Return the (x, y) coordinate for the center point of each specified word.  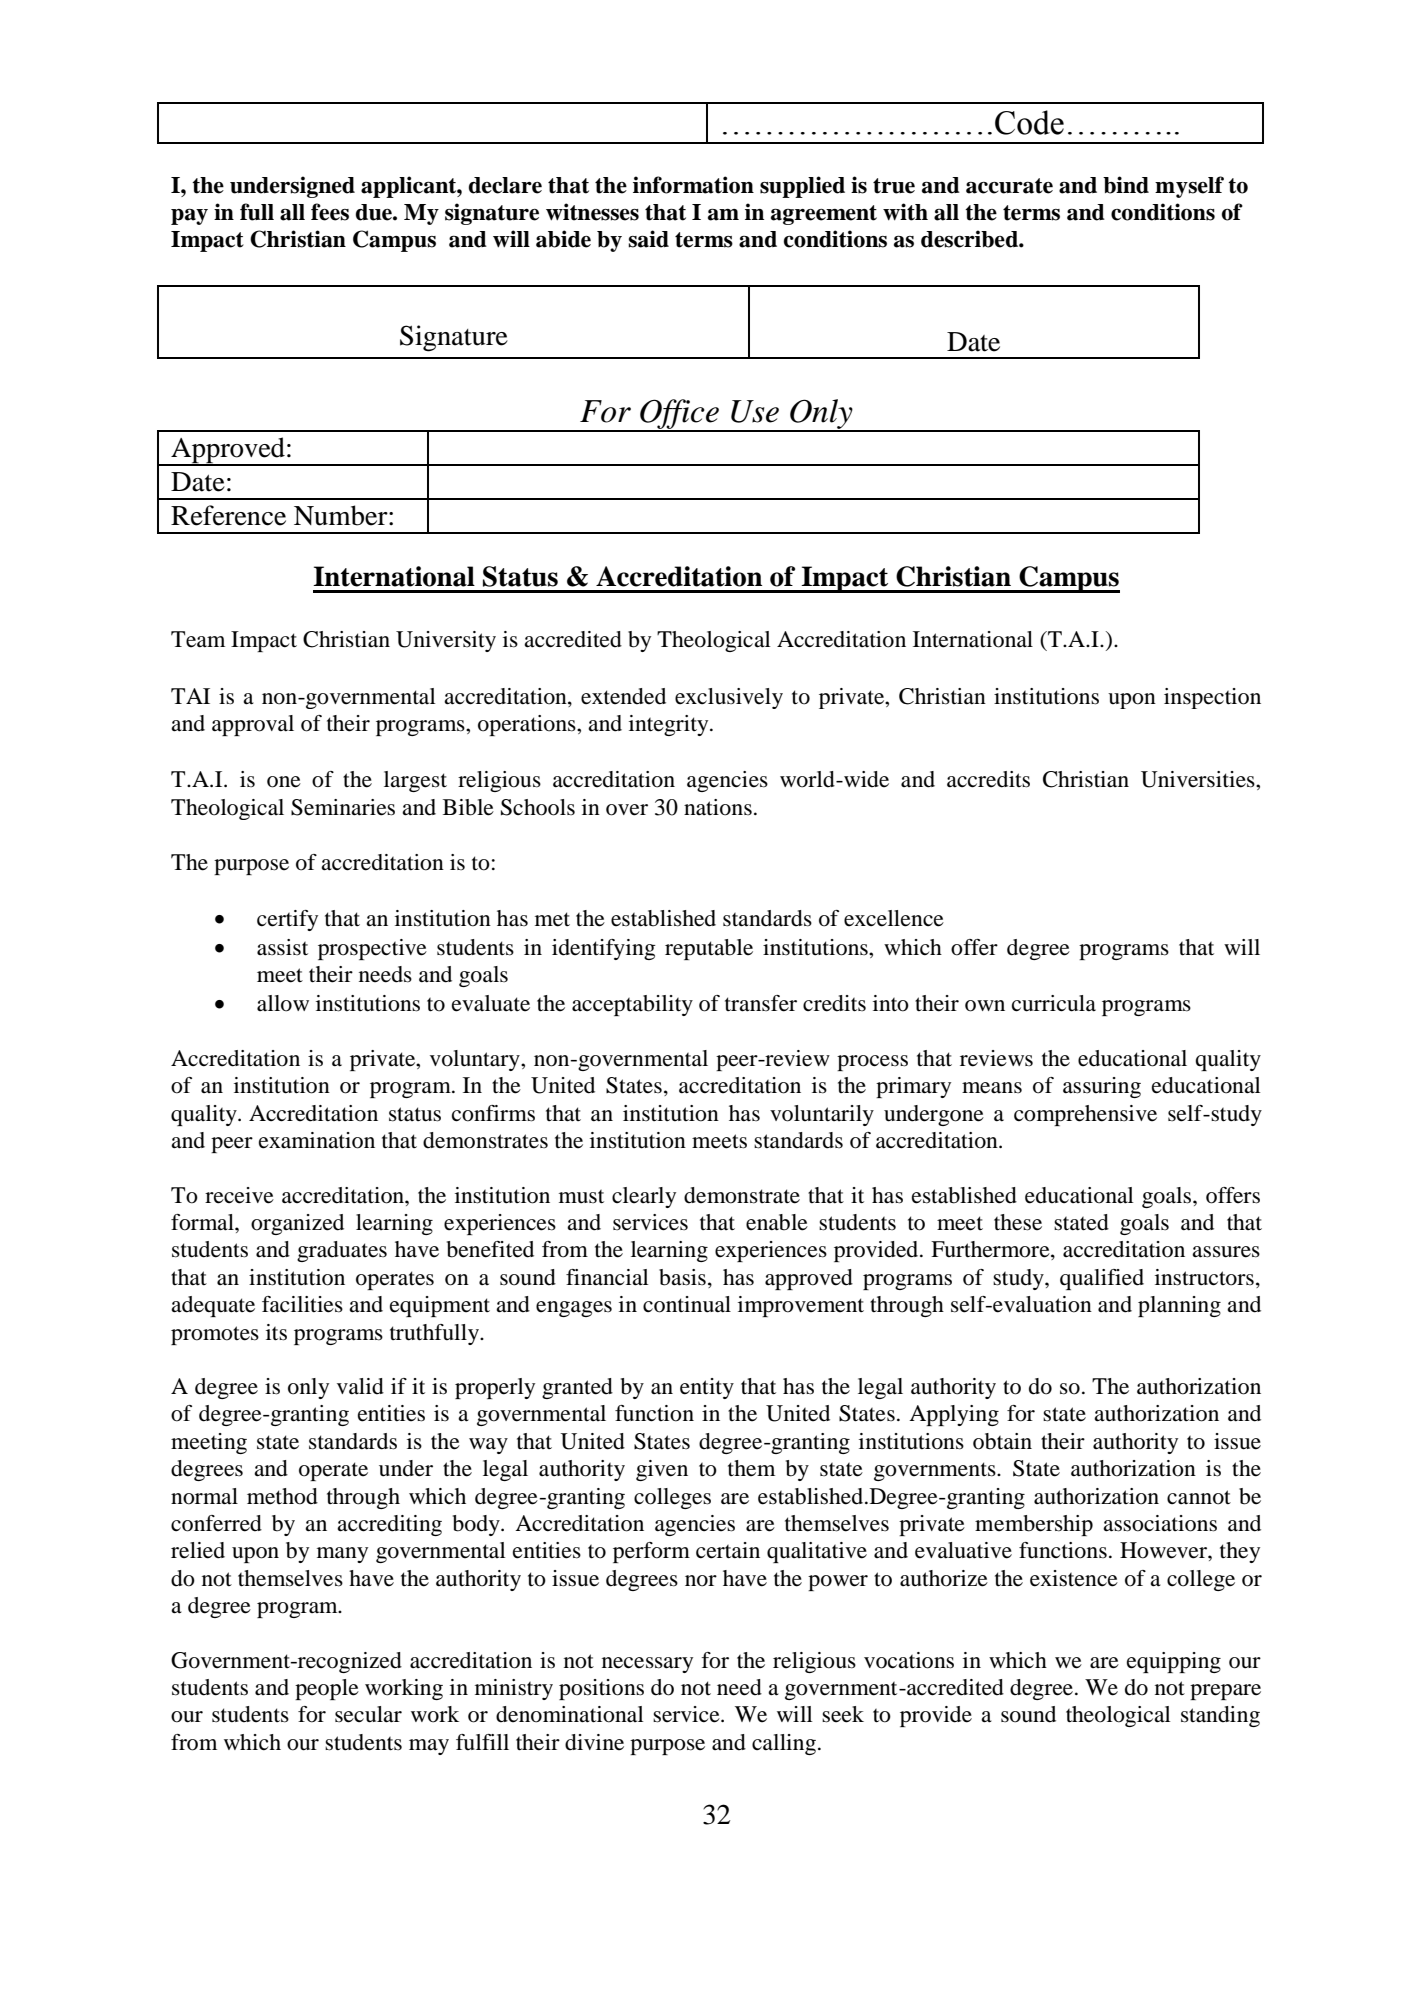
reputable (709, 949)
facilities (302, 1304)
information (693, 185)
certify (287, 920)
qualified (1102, 1279)
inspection (1212, 698)
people (327, 1689)
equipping (1174, 1662)
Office (679, 415)
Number (342, 515)
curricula (1054, 1003)
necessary (647, 1665)
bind (1126, 185)
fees (330, 212)
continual (687, 1304)
